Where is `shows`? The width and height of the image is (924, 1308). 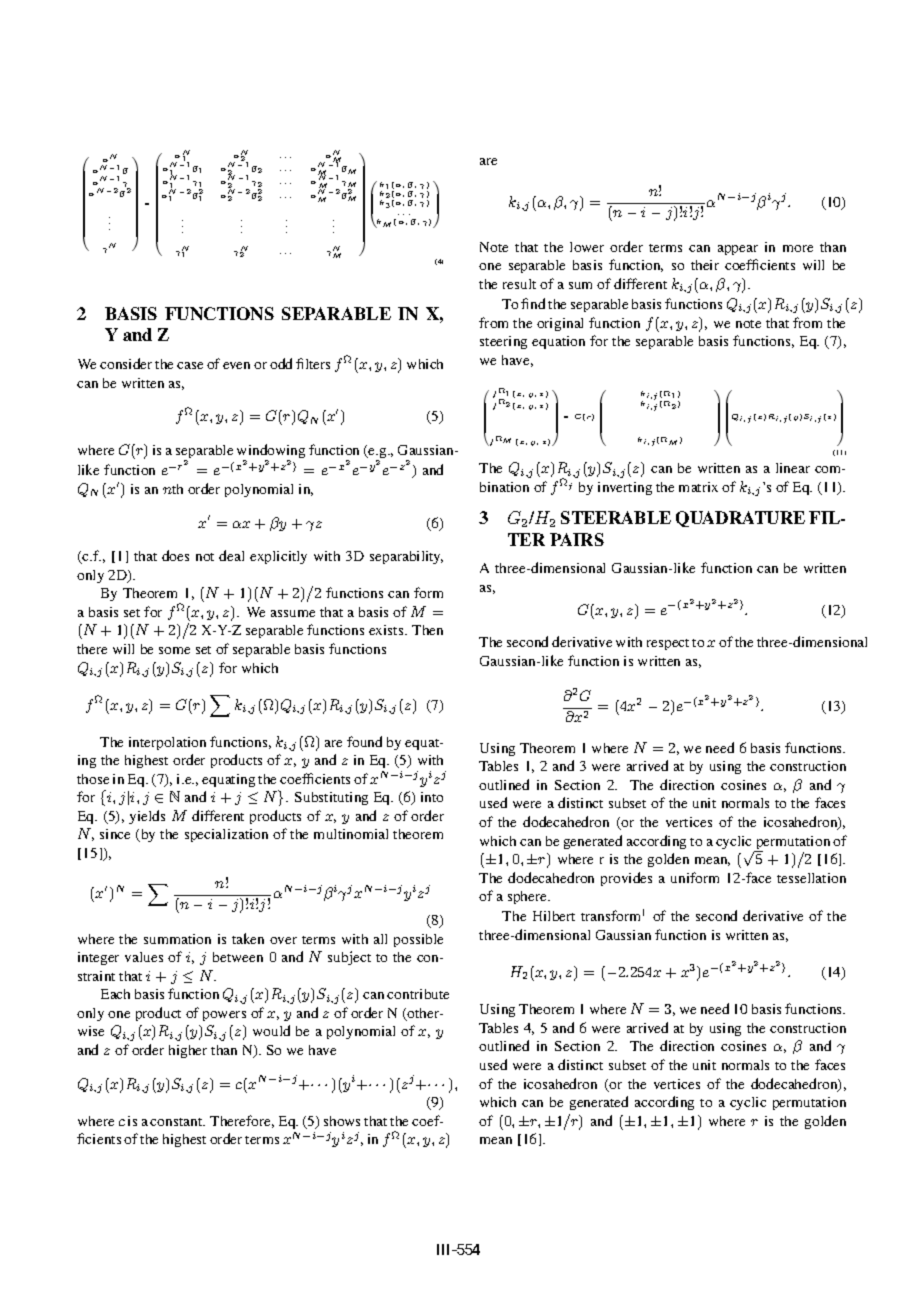 shows is located at coordinates (342, 1121).
